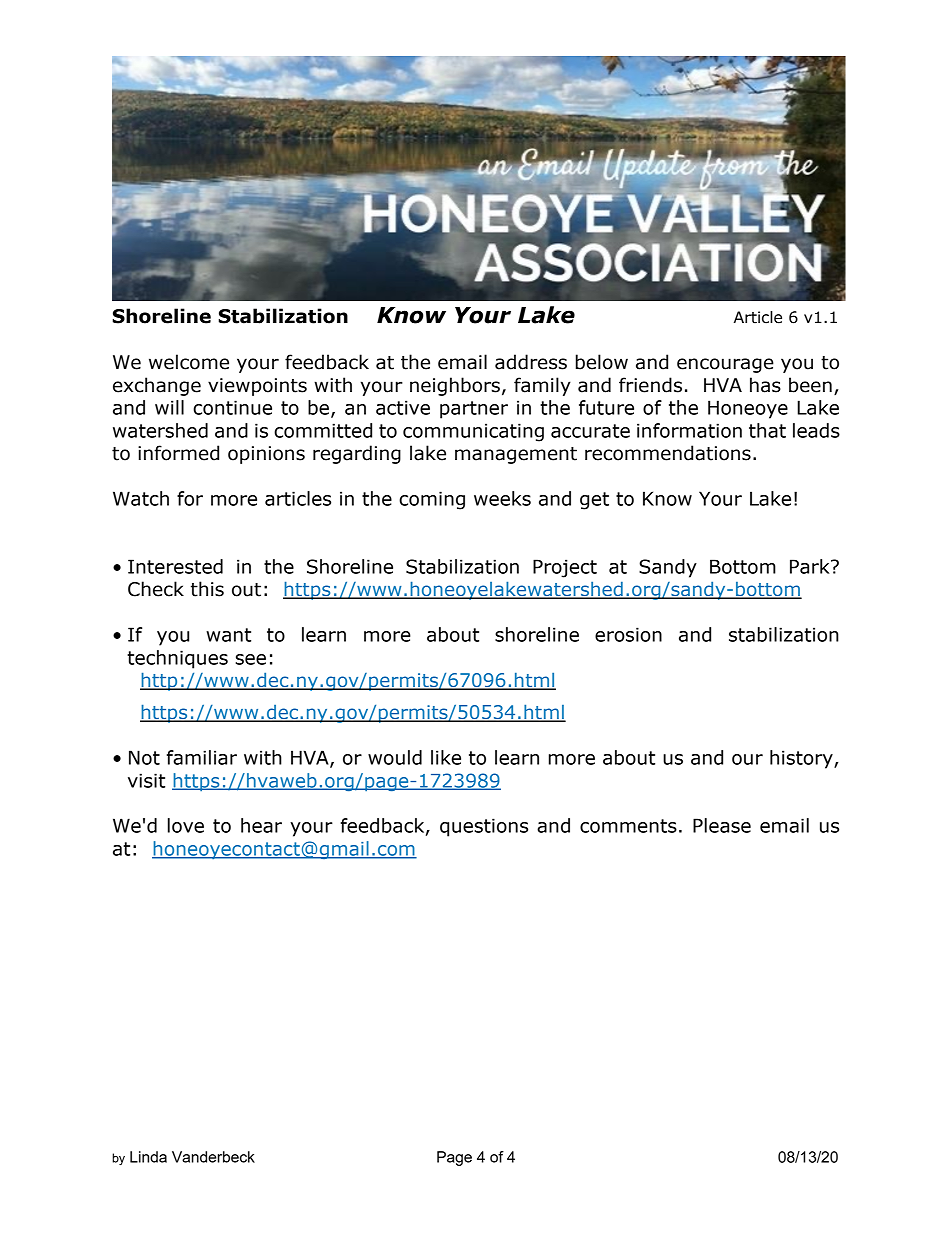  Describe the element at coordinates (484, 827) in the screenshot. I see `questions` at that location.
